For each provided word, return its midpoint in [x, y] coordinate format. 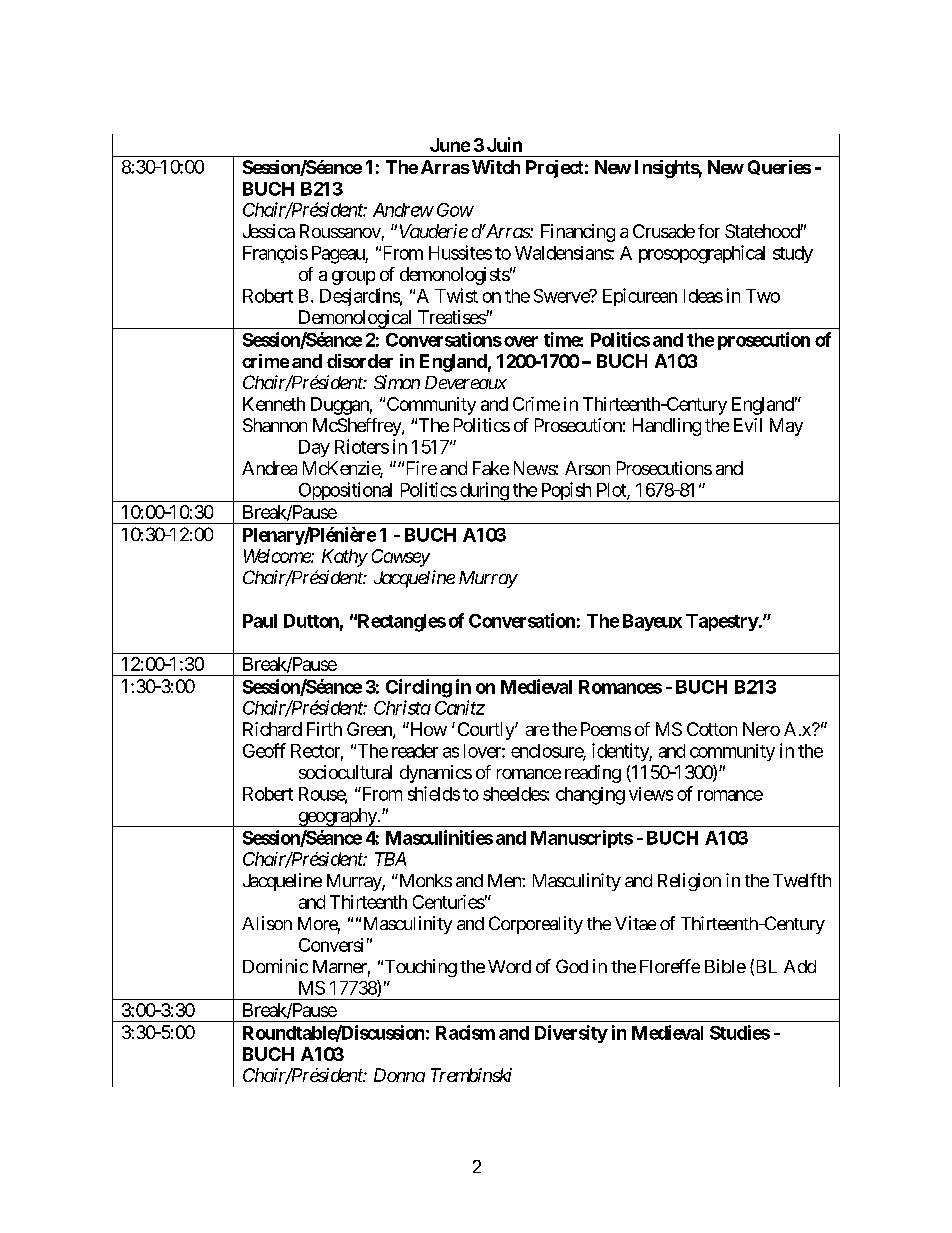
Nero [761, 729]
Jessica [269, 231]
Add [800, 966]
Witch [496, 167]
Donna [399, 1075]
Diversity [571, 1034]
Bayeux [652, 622]
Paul [260, 621]
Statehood [763, 231]
